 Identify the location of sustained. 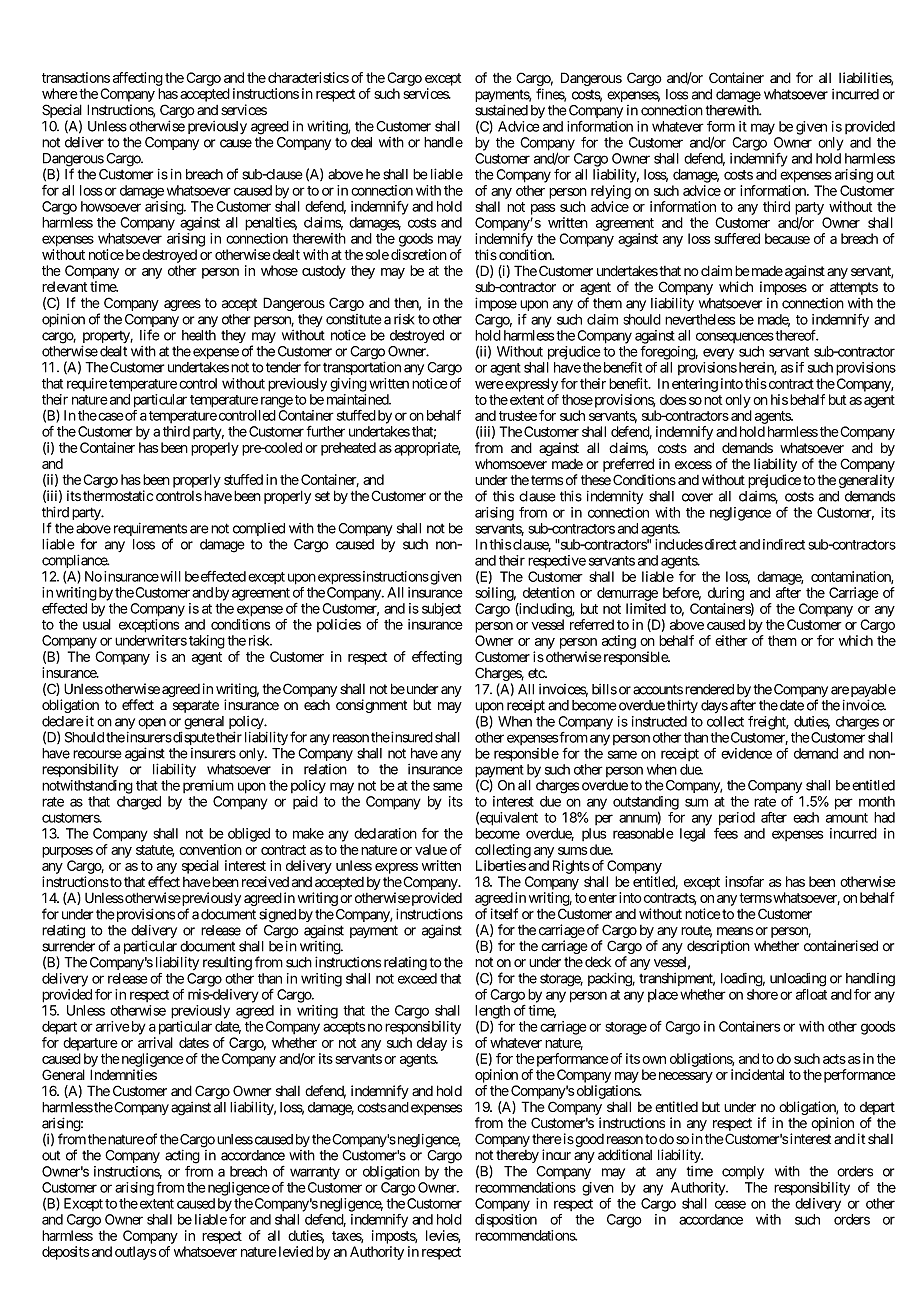
(501, 110).
